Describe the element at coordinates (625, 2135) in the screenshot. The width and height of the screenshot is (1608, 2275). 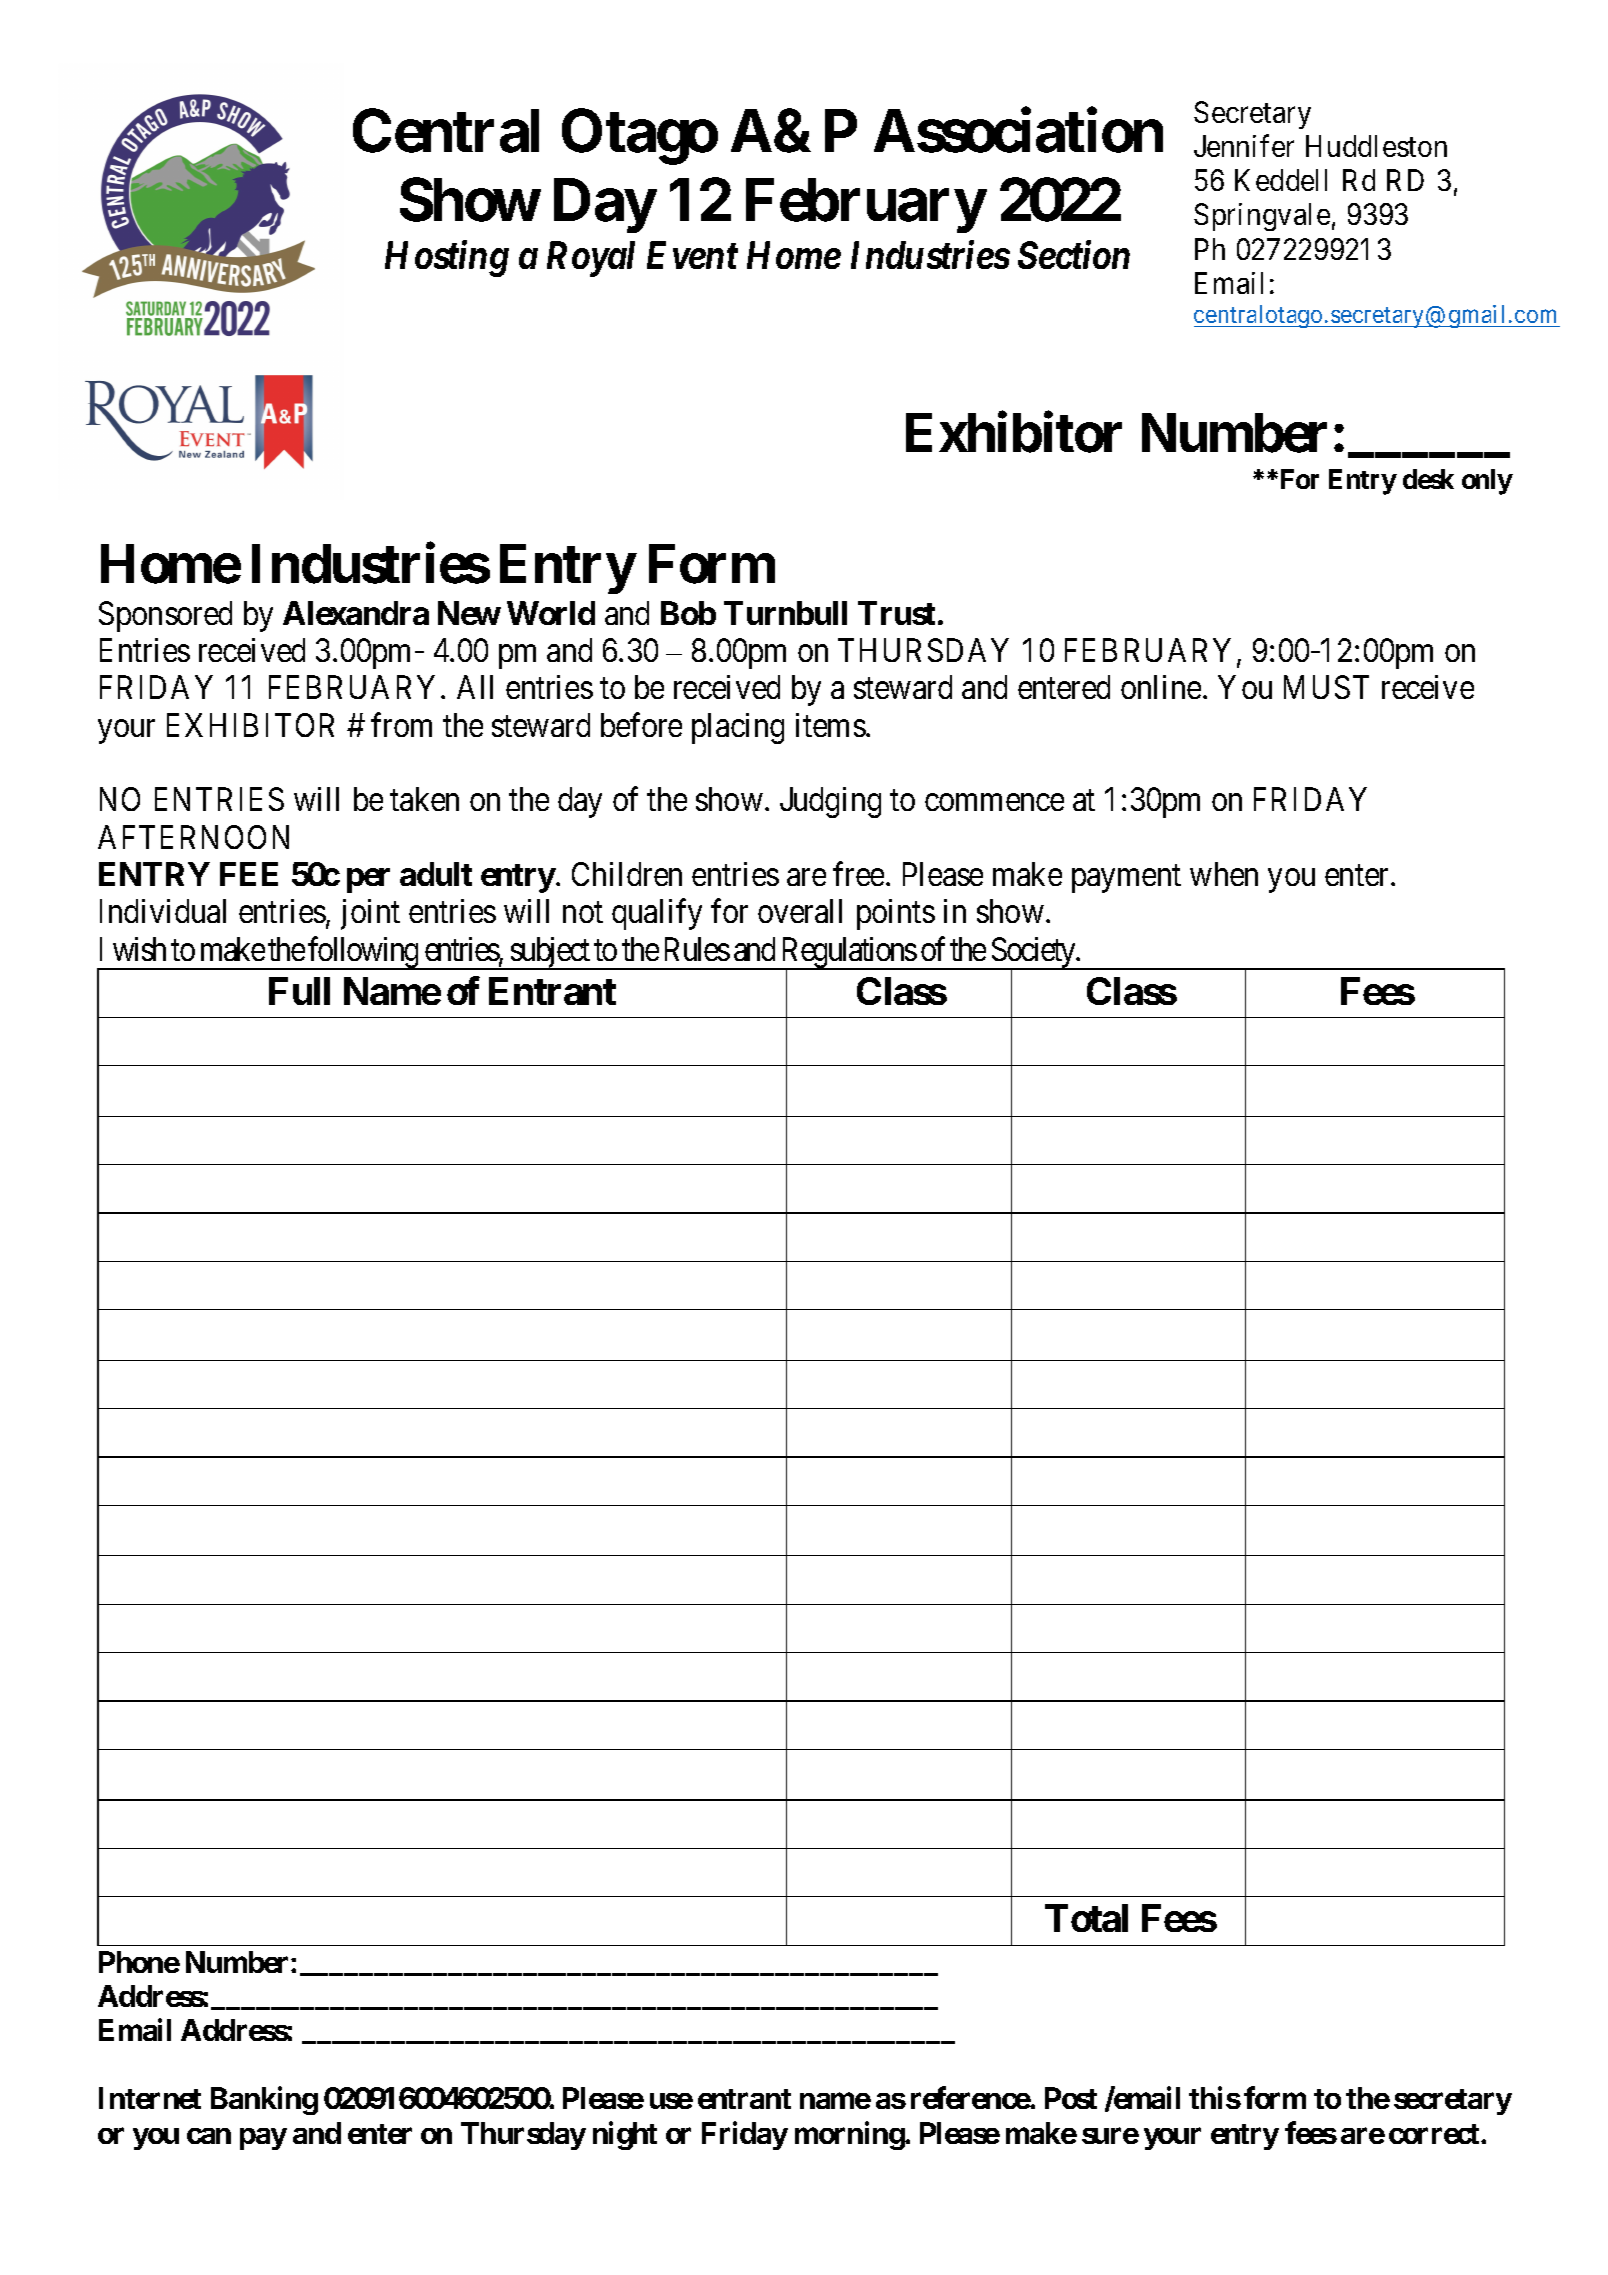
I see `night` at that location.
